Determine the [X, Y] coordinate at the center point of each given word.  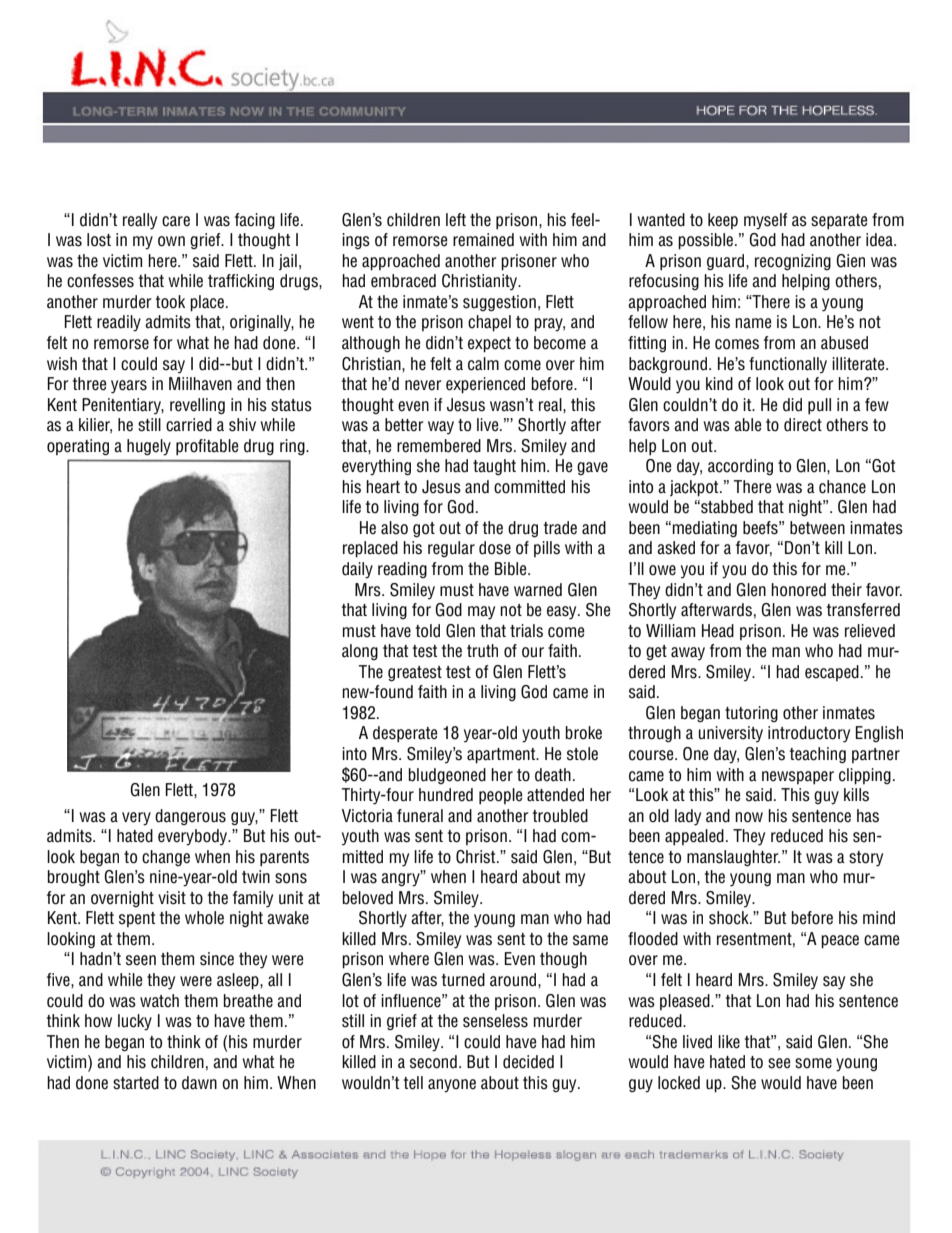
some [813, 1063]
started [136, 1083]
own [171, 241]
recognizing [793, 262]
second [433, 1062]
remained [483, 240]
